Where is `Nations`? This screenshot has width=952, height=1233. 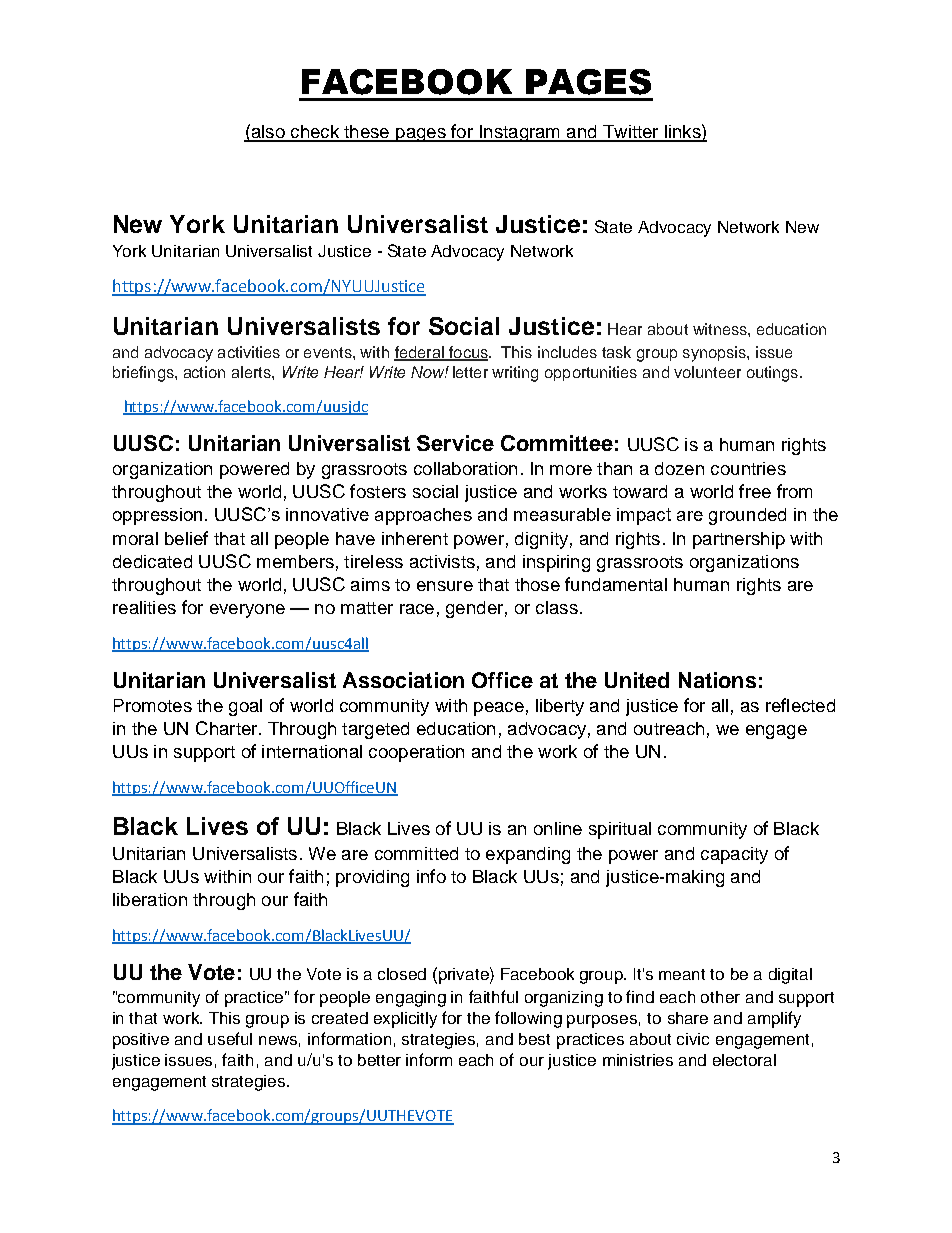 Nations is located at coordinates (717, 680).
